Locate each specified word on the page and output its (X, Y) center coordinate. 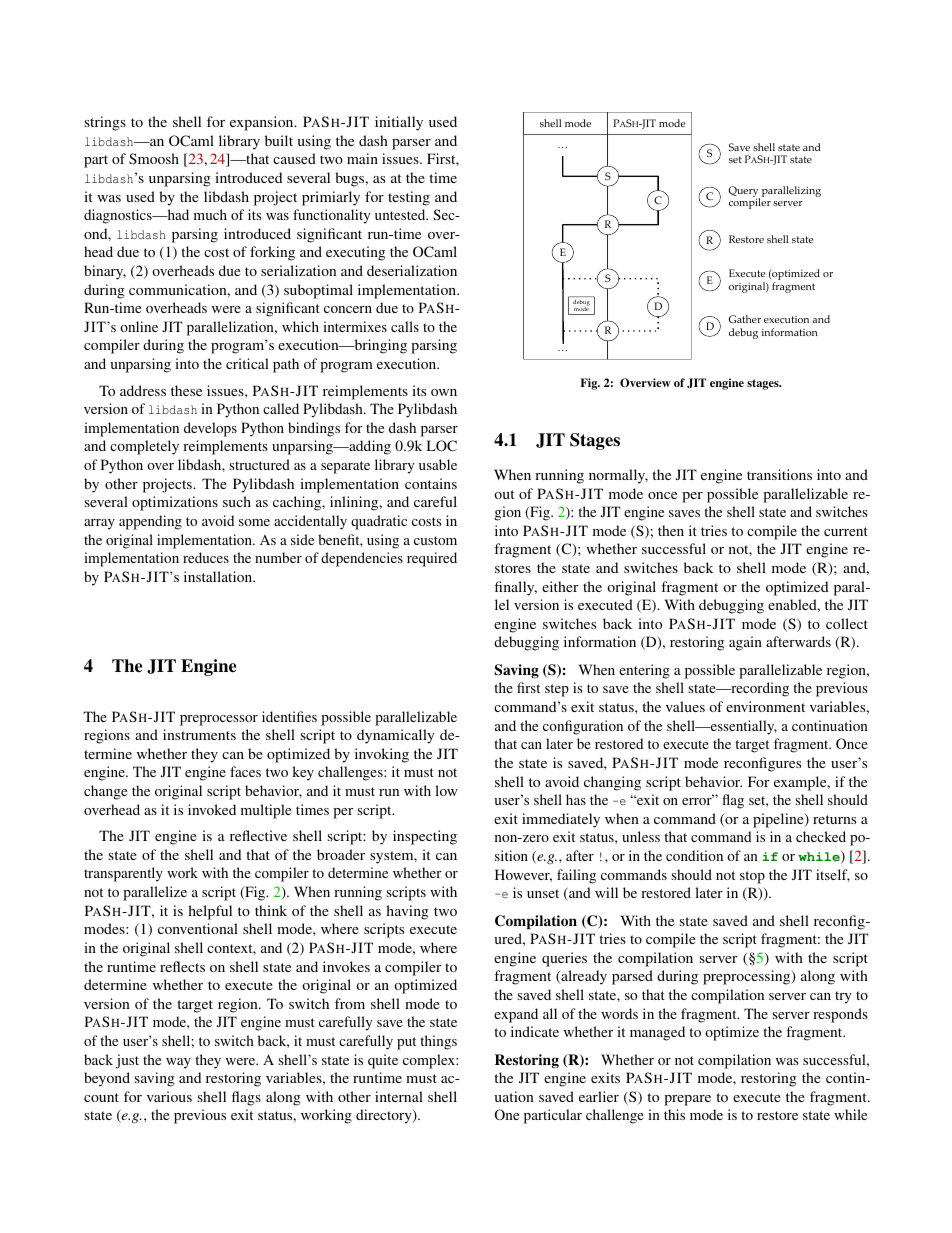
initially (399, 123)
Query (744, 193)
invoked (212, 809)
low (446, 790)
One (507, 1114)
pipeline (779, 820)
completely (144, 447)
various (169, 1096)
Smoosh (154, 158)
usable (438, 464)
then (671, 530)
